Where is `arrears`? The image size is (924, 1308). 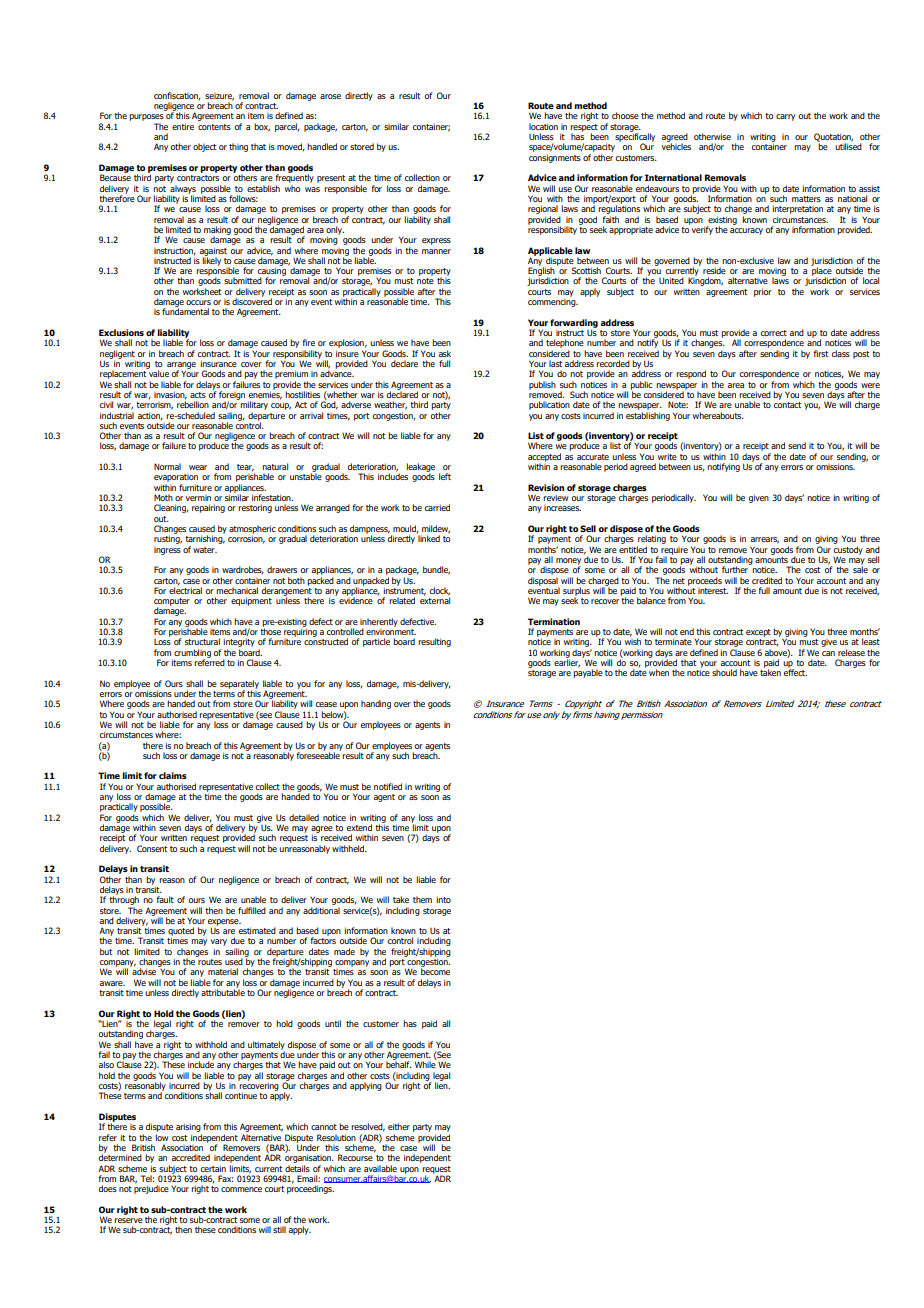 arrears is located at coordinates (765, 540).
